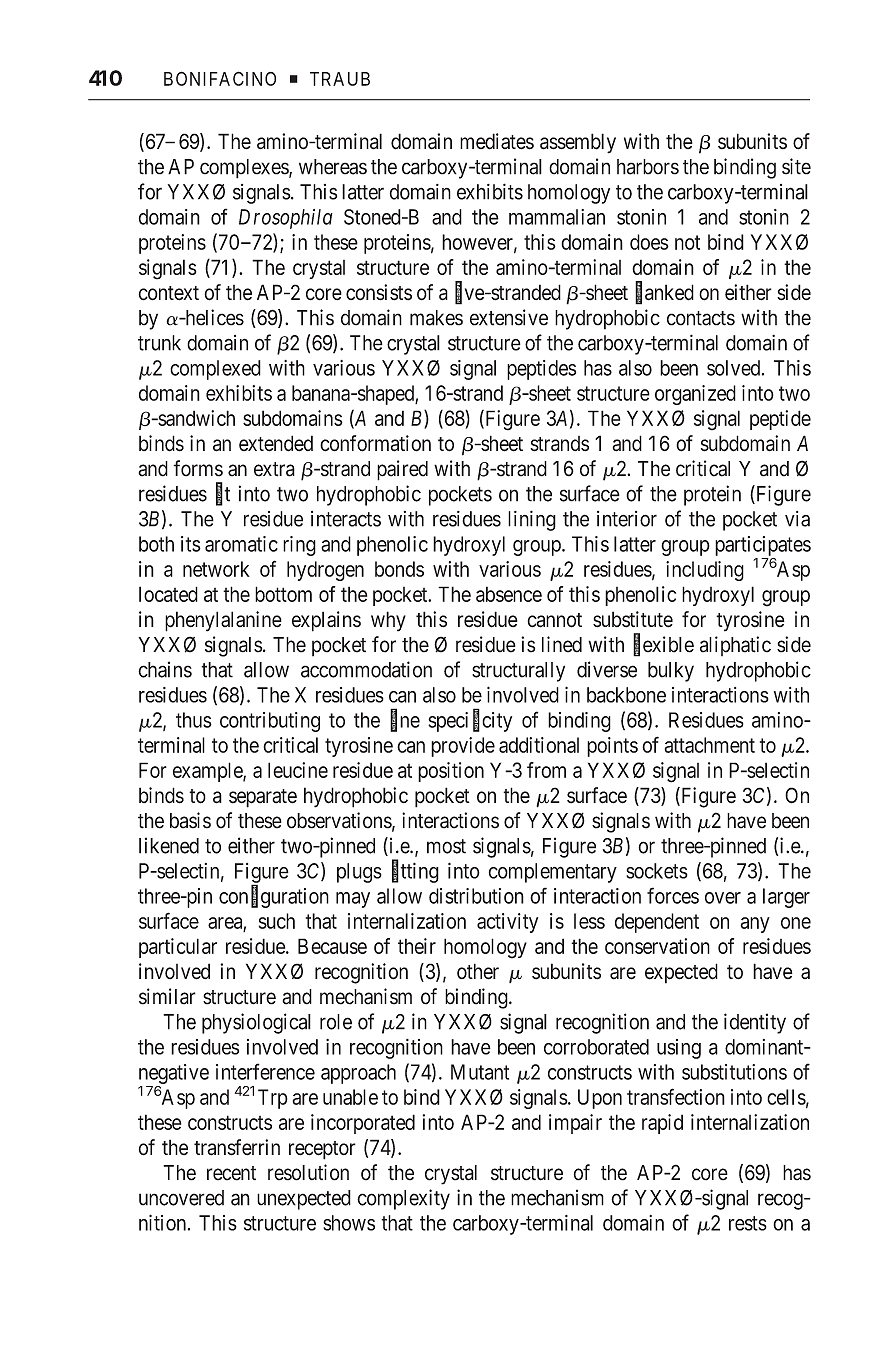  Describe the element at coordinates (190, 820) in the screenshot. I see `basis` at that location.
